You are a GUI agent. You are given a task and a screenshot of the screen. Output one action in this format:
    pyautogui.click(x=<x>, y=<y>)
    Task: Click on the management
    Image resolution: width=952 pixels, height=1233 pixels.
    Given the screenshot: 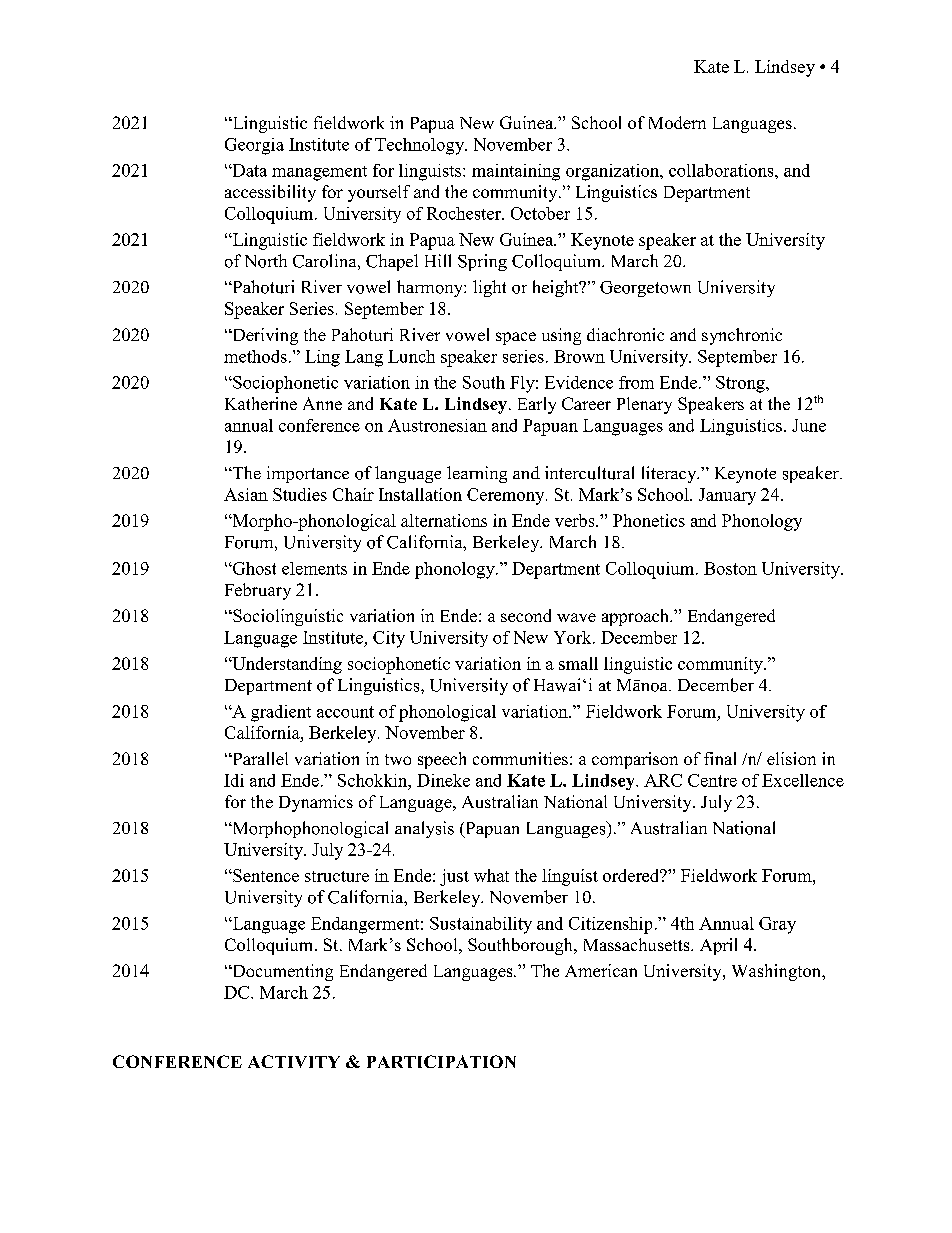 What is the action you would take?
    pyautogui.click(x=319, y=173)
